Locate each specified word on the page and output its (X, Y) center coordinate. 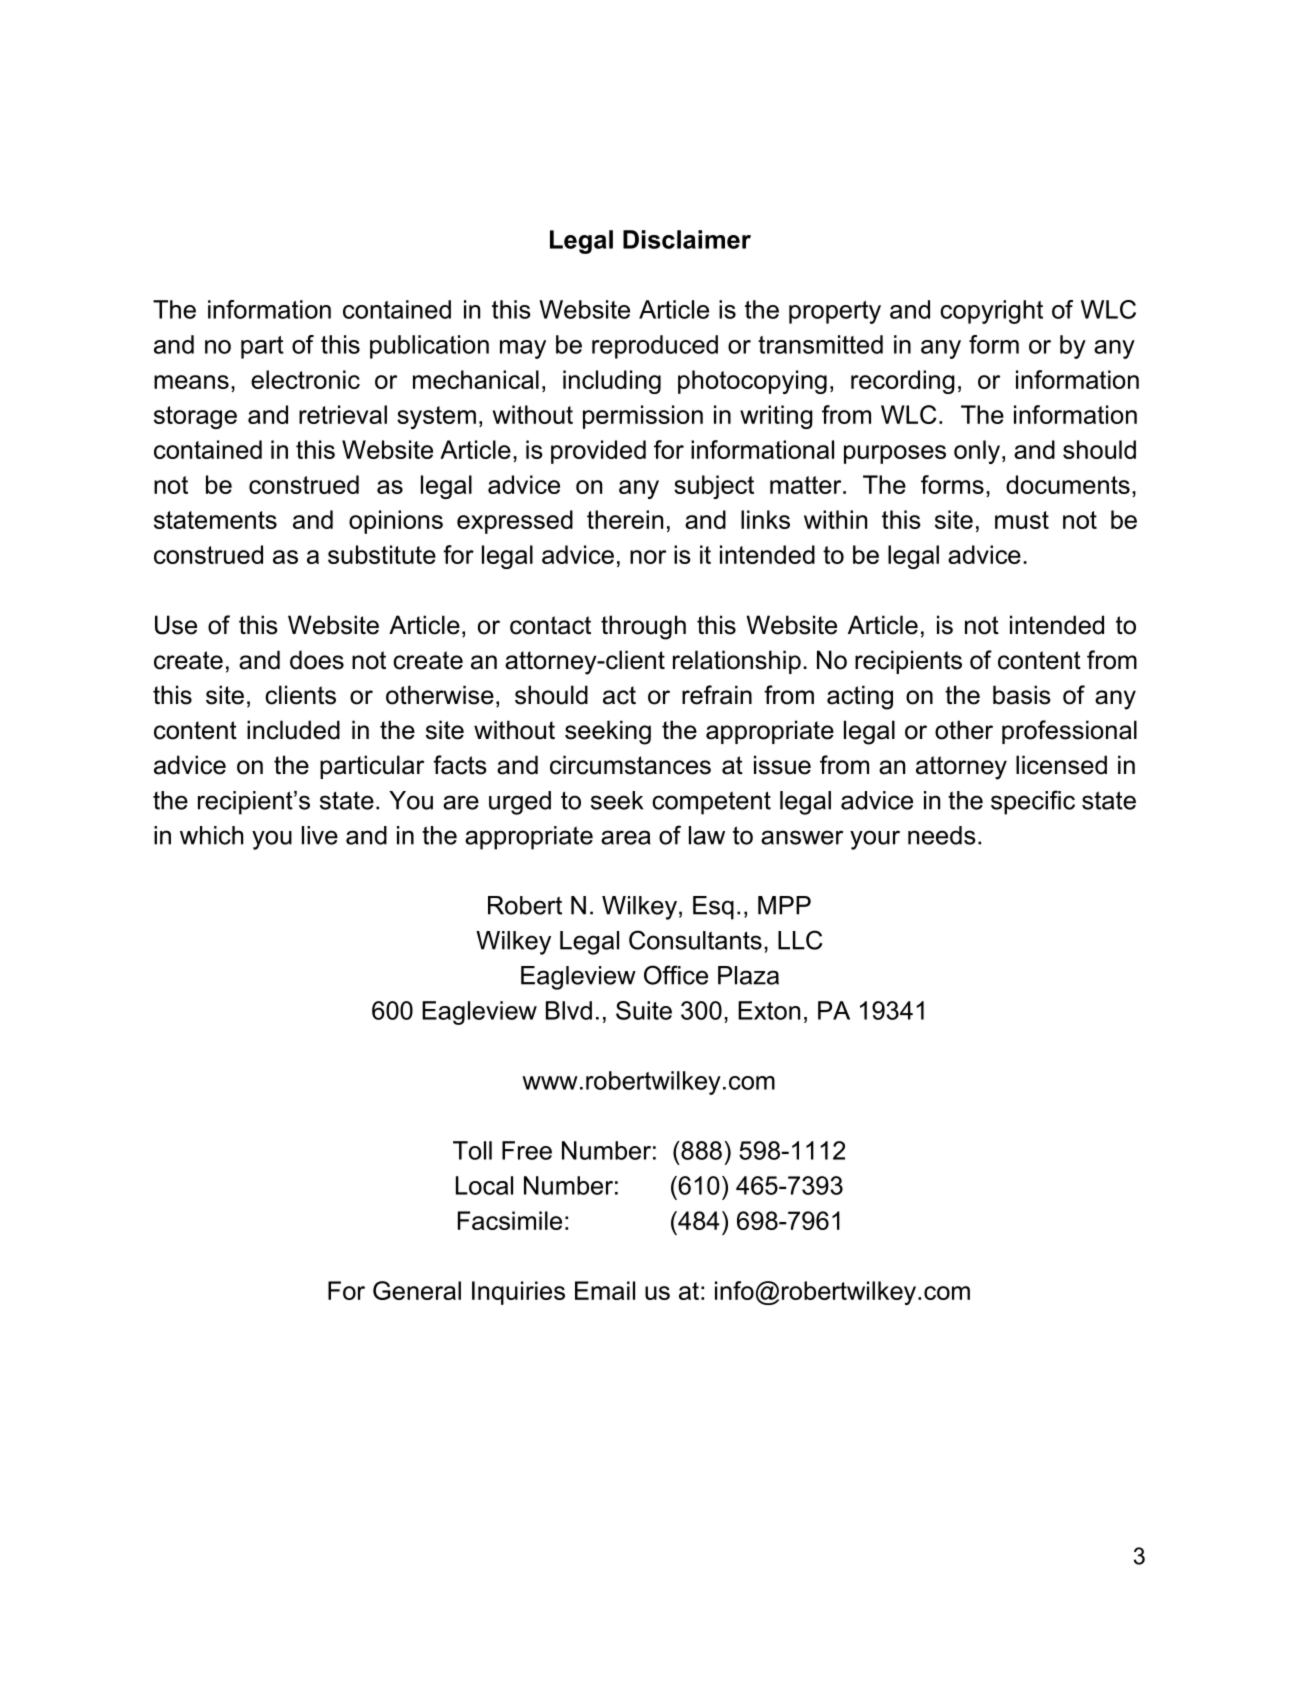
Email (605, 1290)
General (417, 1290)
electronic (305, 379)
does (317, 660)
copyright (991, 312)
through (643, 627)
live (320, 835)
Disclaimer (687, 239)
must (1022, 520)
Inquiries (518, 1293)
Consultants (695, 940)
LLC (800, 940)
